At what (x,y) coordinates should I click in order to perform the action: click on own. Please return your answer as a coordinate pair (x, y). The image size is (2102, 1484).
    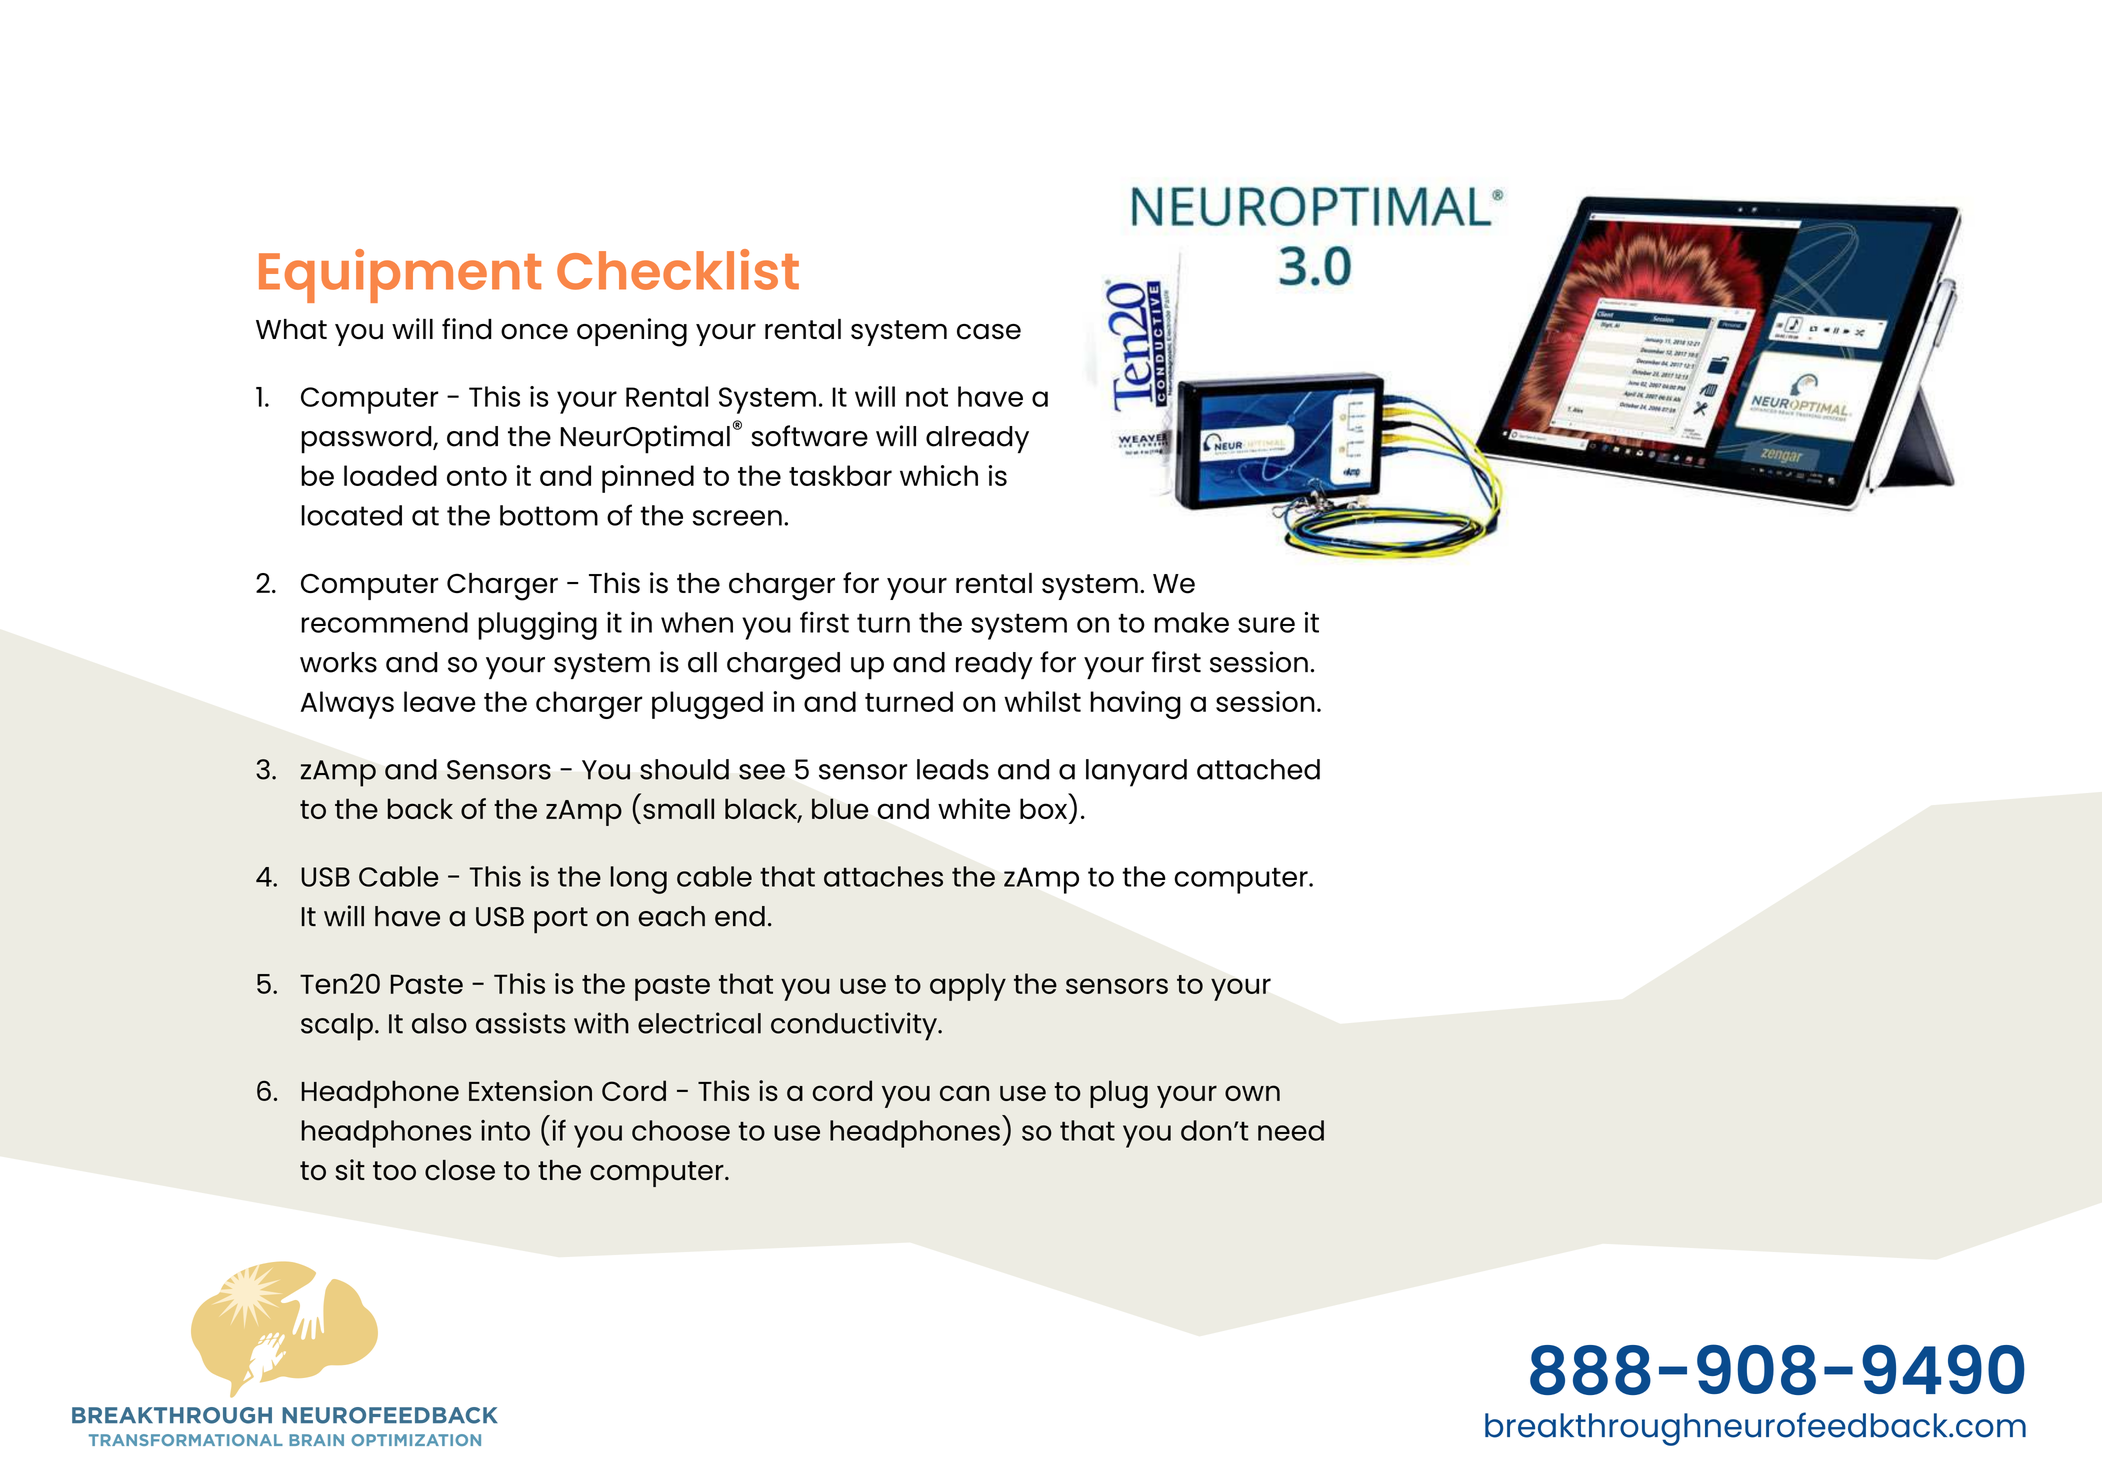
    Looking at the image, I should click on (1252, 1093).
